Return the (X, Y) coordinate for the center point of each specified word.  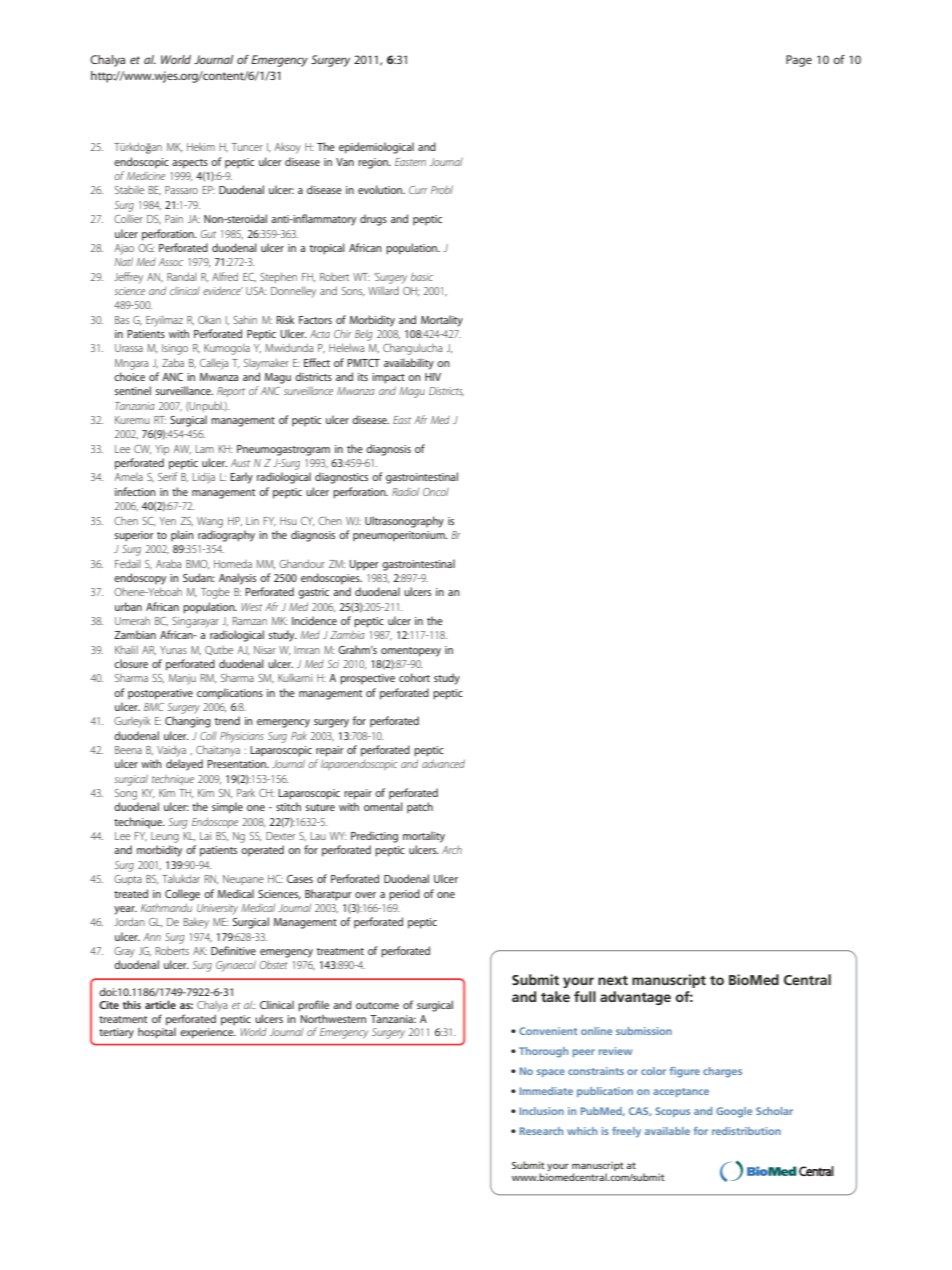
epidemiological (376, 148)
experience (208, 1033)
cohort (414, 677)
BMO (197, 564)
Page (799, 61)
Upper (364, 565)
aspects (190, 164)
